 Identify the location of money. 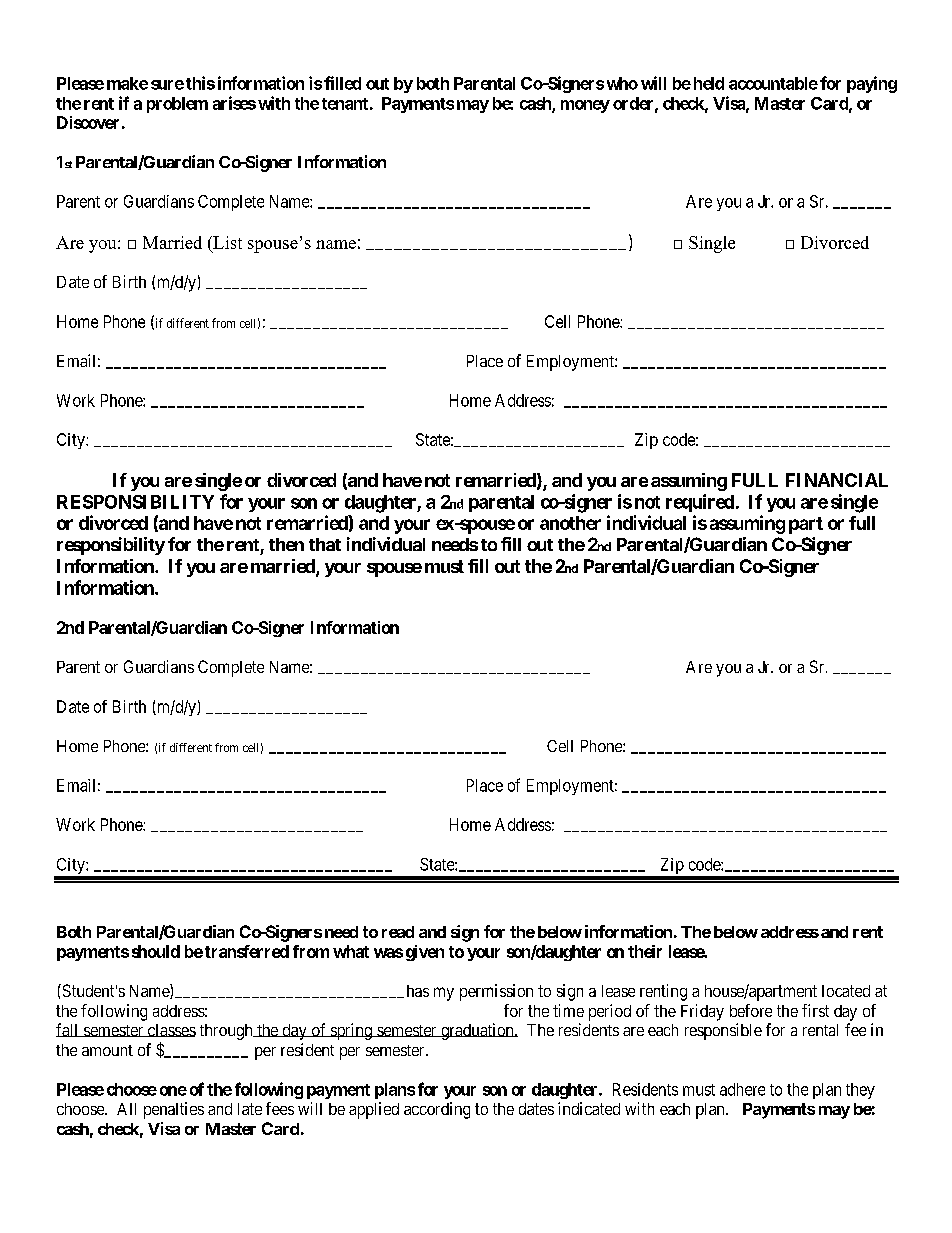
(585, 106).
